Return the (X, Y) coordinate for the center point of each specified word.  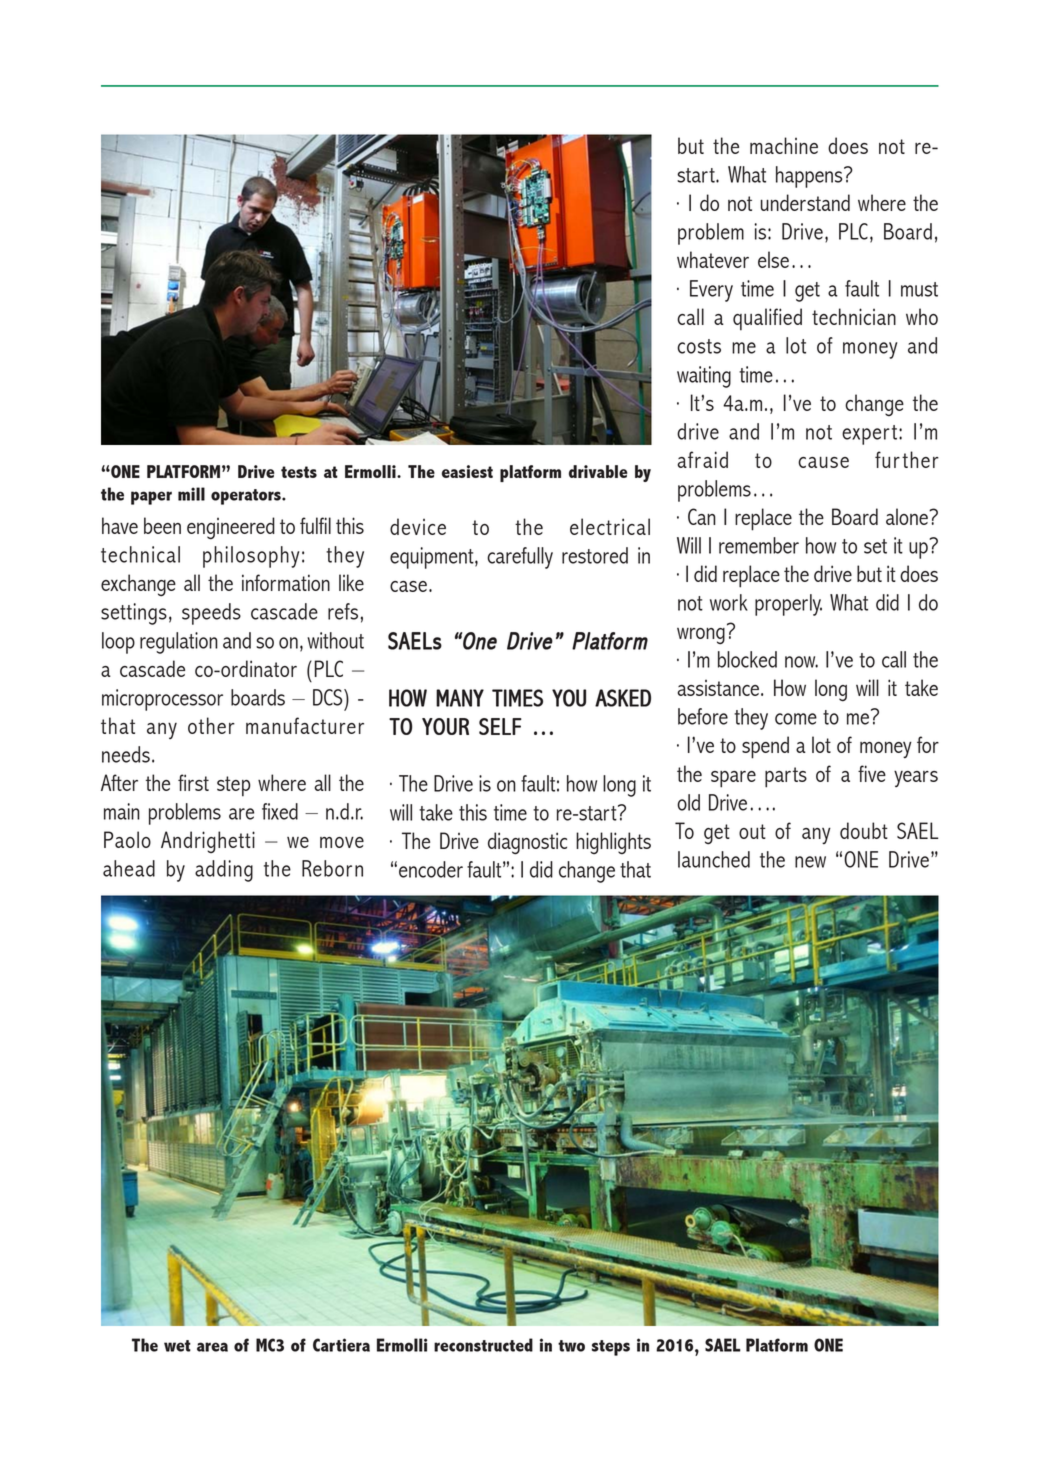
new (810, 862)
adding (224, 871)
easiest (467, 471)
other (211, 725)
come (796, 719)
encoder (431, 869)
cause (823, 462)
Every (711, 291)
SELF (500, 726)
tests (299, 472)
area (212, 1347)
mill (191, 494)
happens (810, 177)
